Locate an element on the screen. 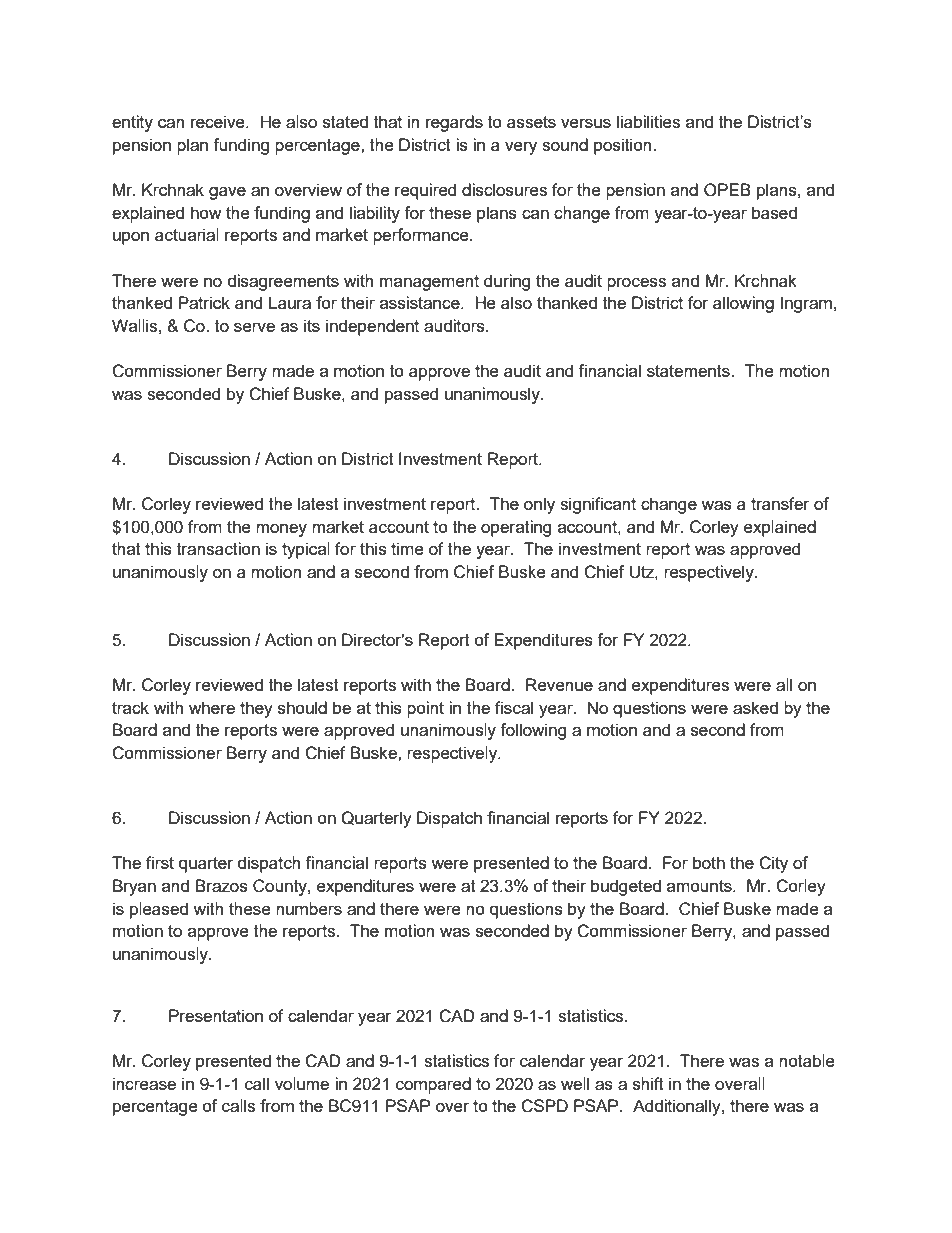 This screenshot has width=952, height=1233. money is located at coordinates (281, 530).
